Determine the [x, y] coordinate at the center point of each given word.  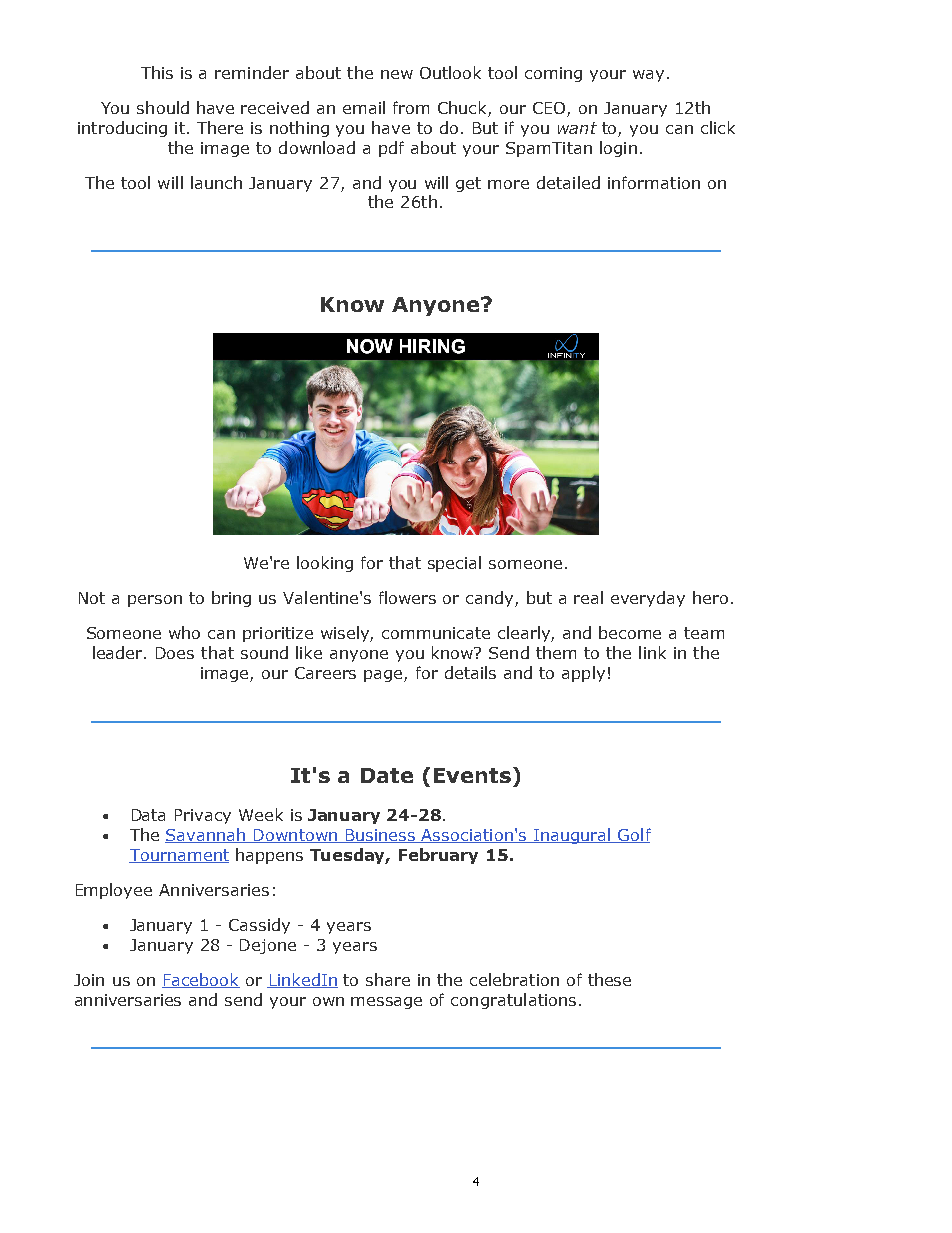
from [411, 107]
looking [325, 564]
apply [583, 674]
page [384, 676]
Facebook [201, 980]
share [388, 979]
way [648, 76]
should [163, 107]
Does [175, 653]
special [454, 564]
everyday [648, 599]
